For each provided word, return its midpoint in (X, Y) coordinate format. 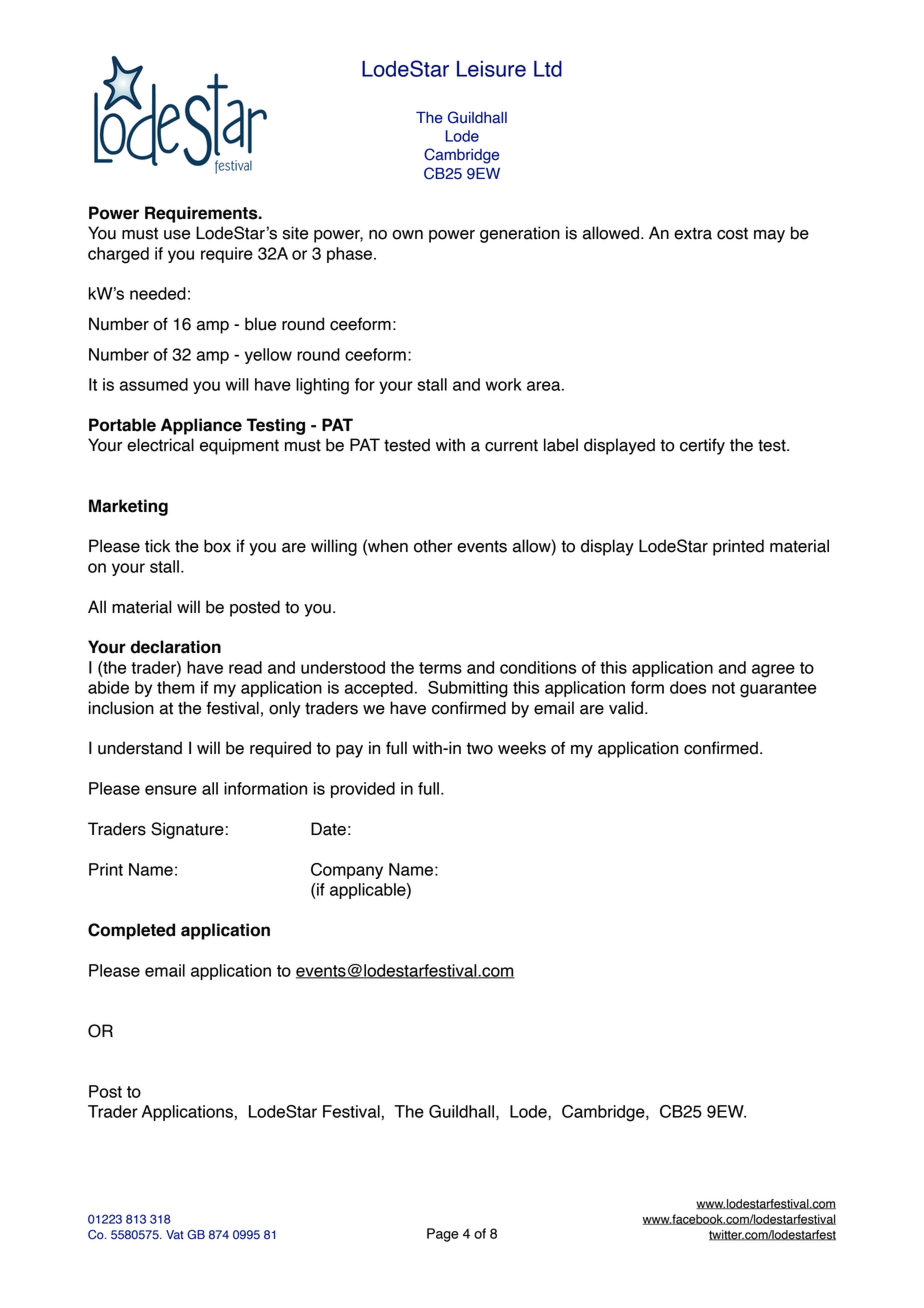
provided (363, 790)
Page (443, 1235)
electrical (160, 445)
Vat (175, 1234)
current (511, 445)
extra (693, 233)
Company (347, 871)
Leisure (491, 69)
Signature (187, 830)
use (177, 235)
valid (627, 708)
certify (702, 446)
